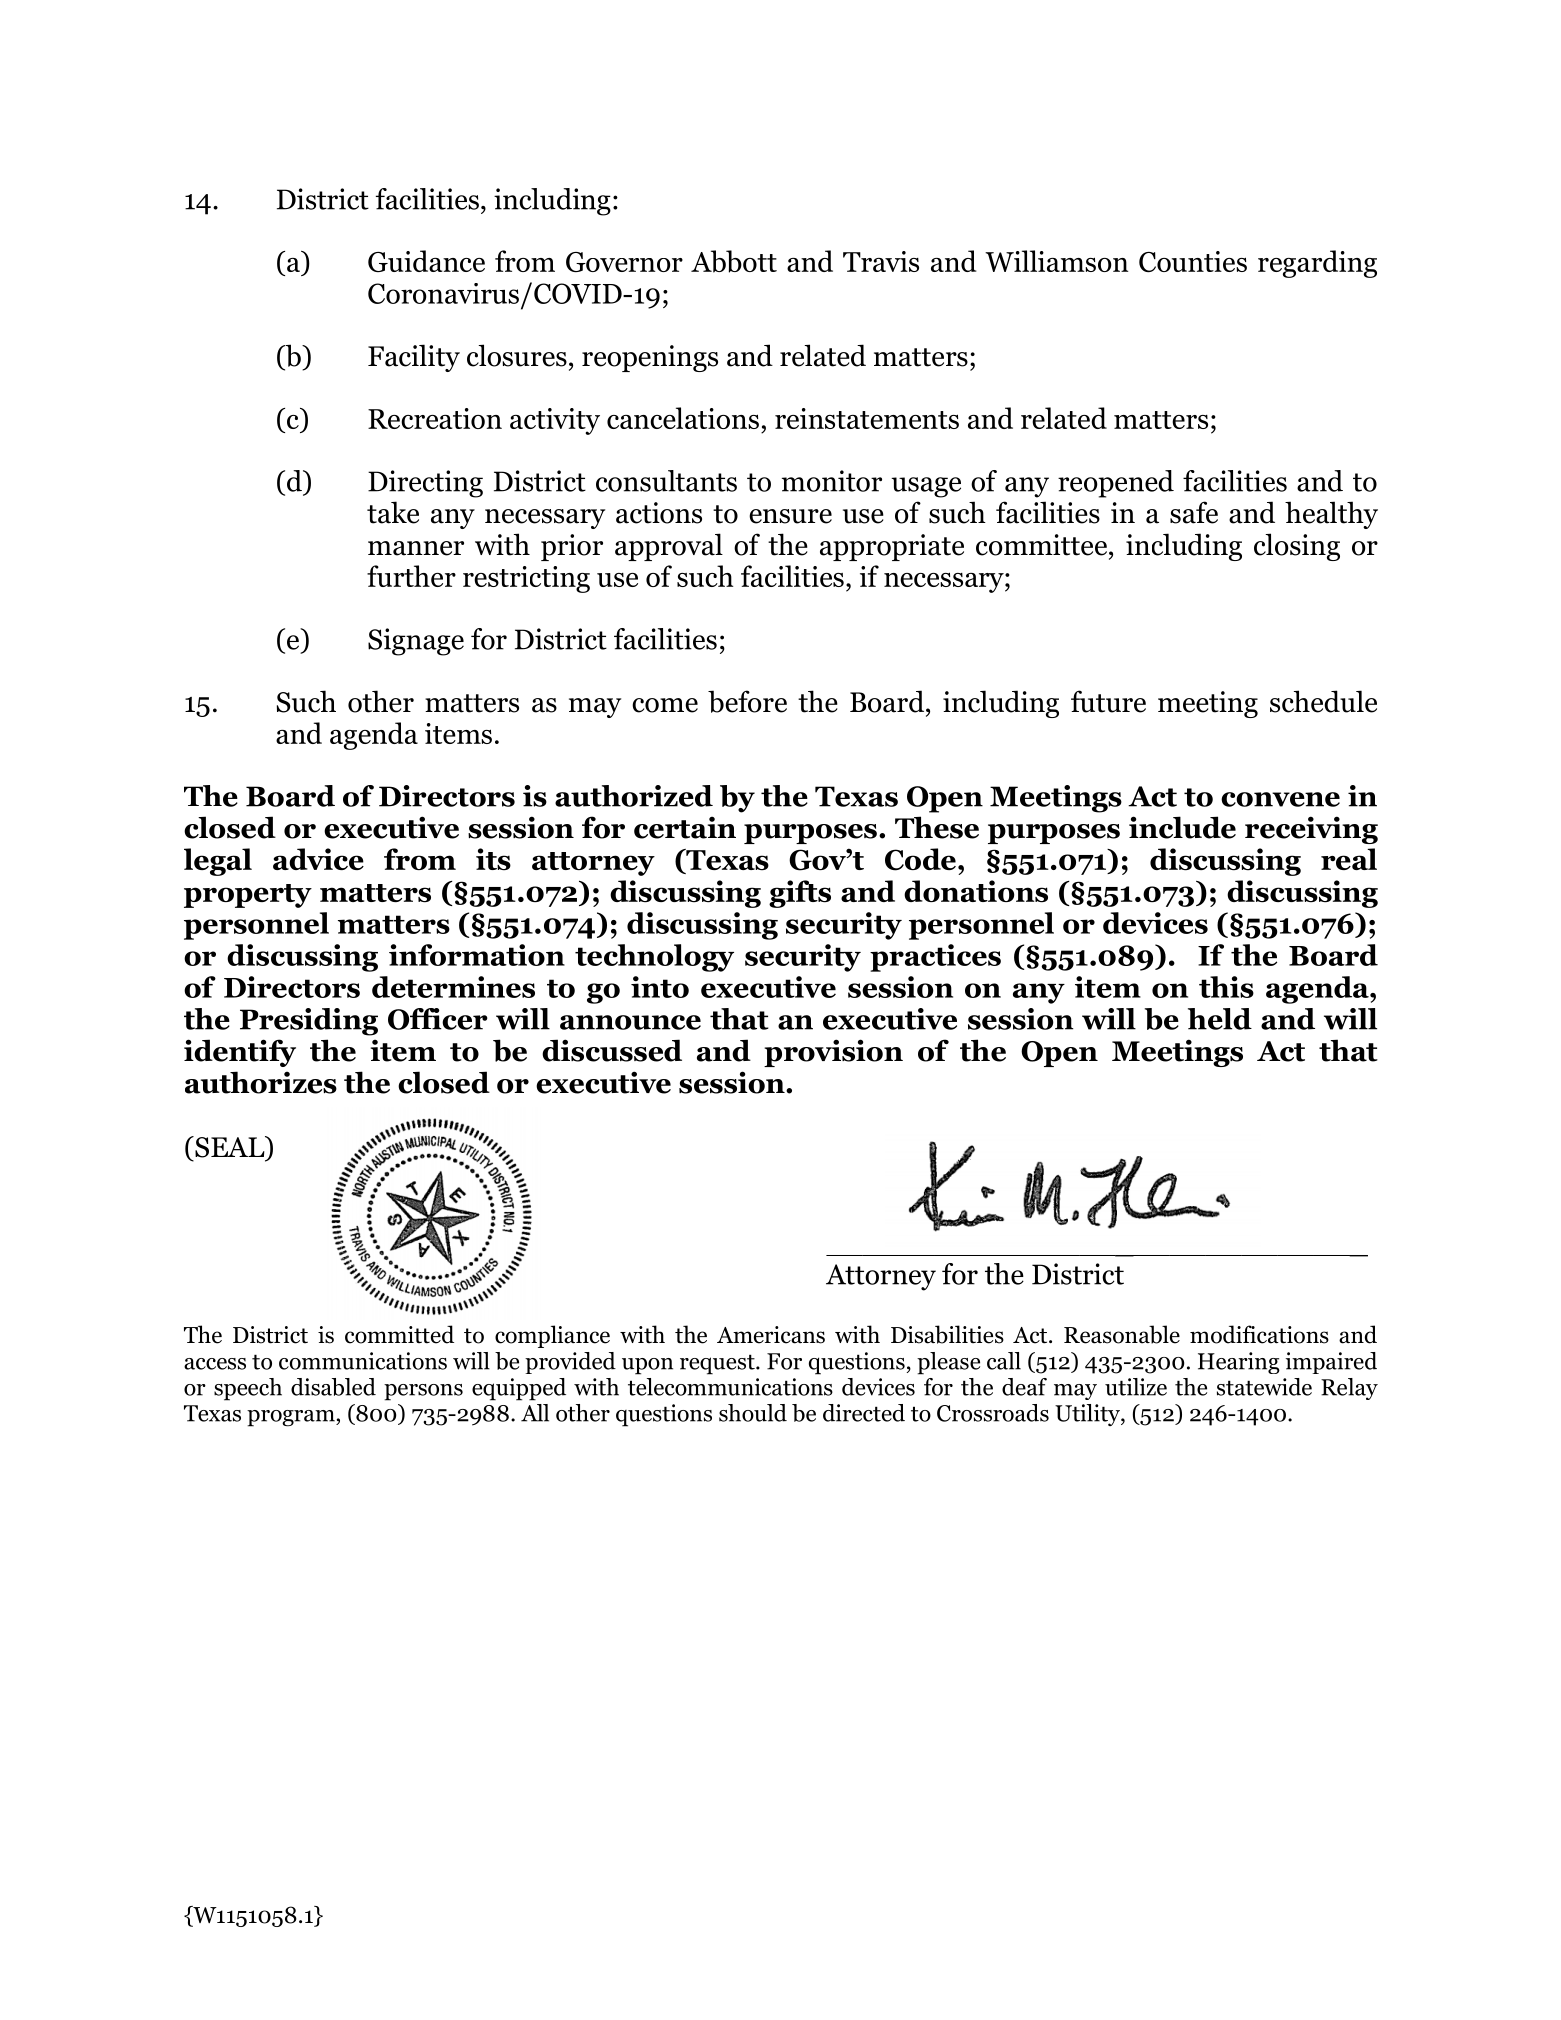  Describe the element at coordinates (416, 642) in the screenshot. I see `Signage` at that location.
